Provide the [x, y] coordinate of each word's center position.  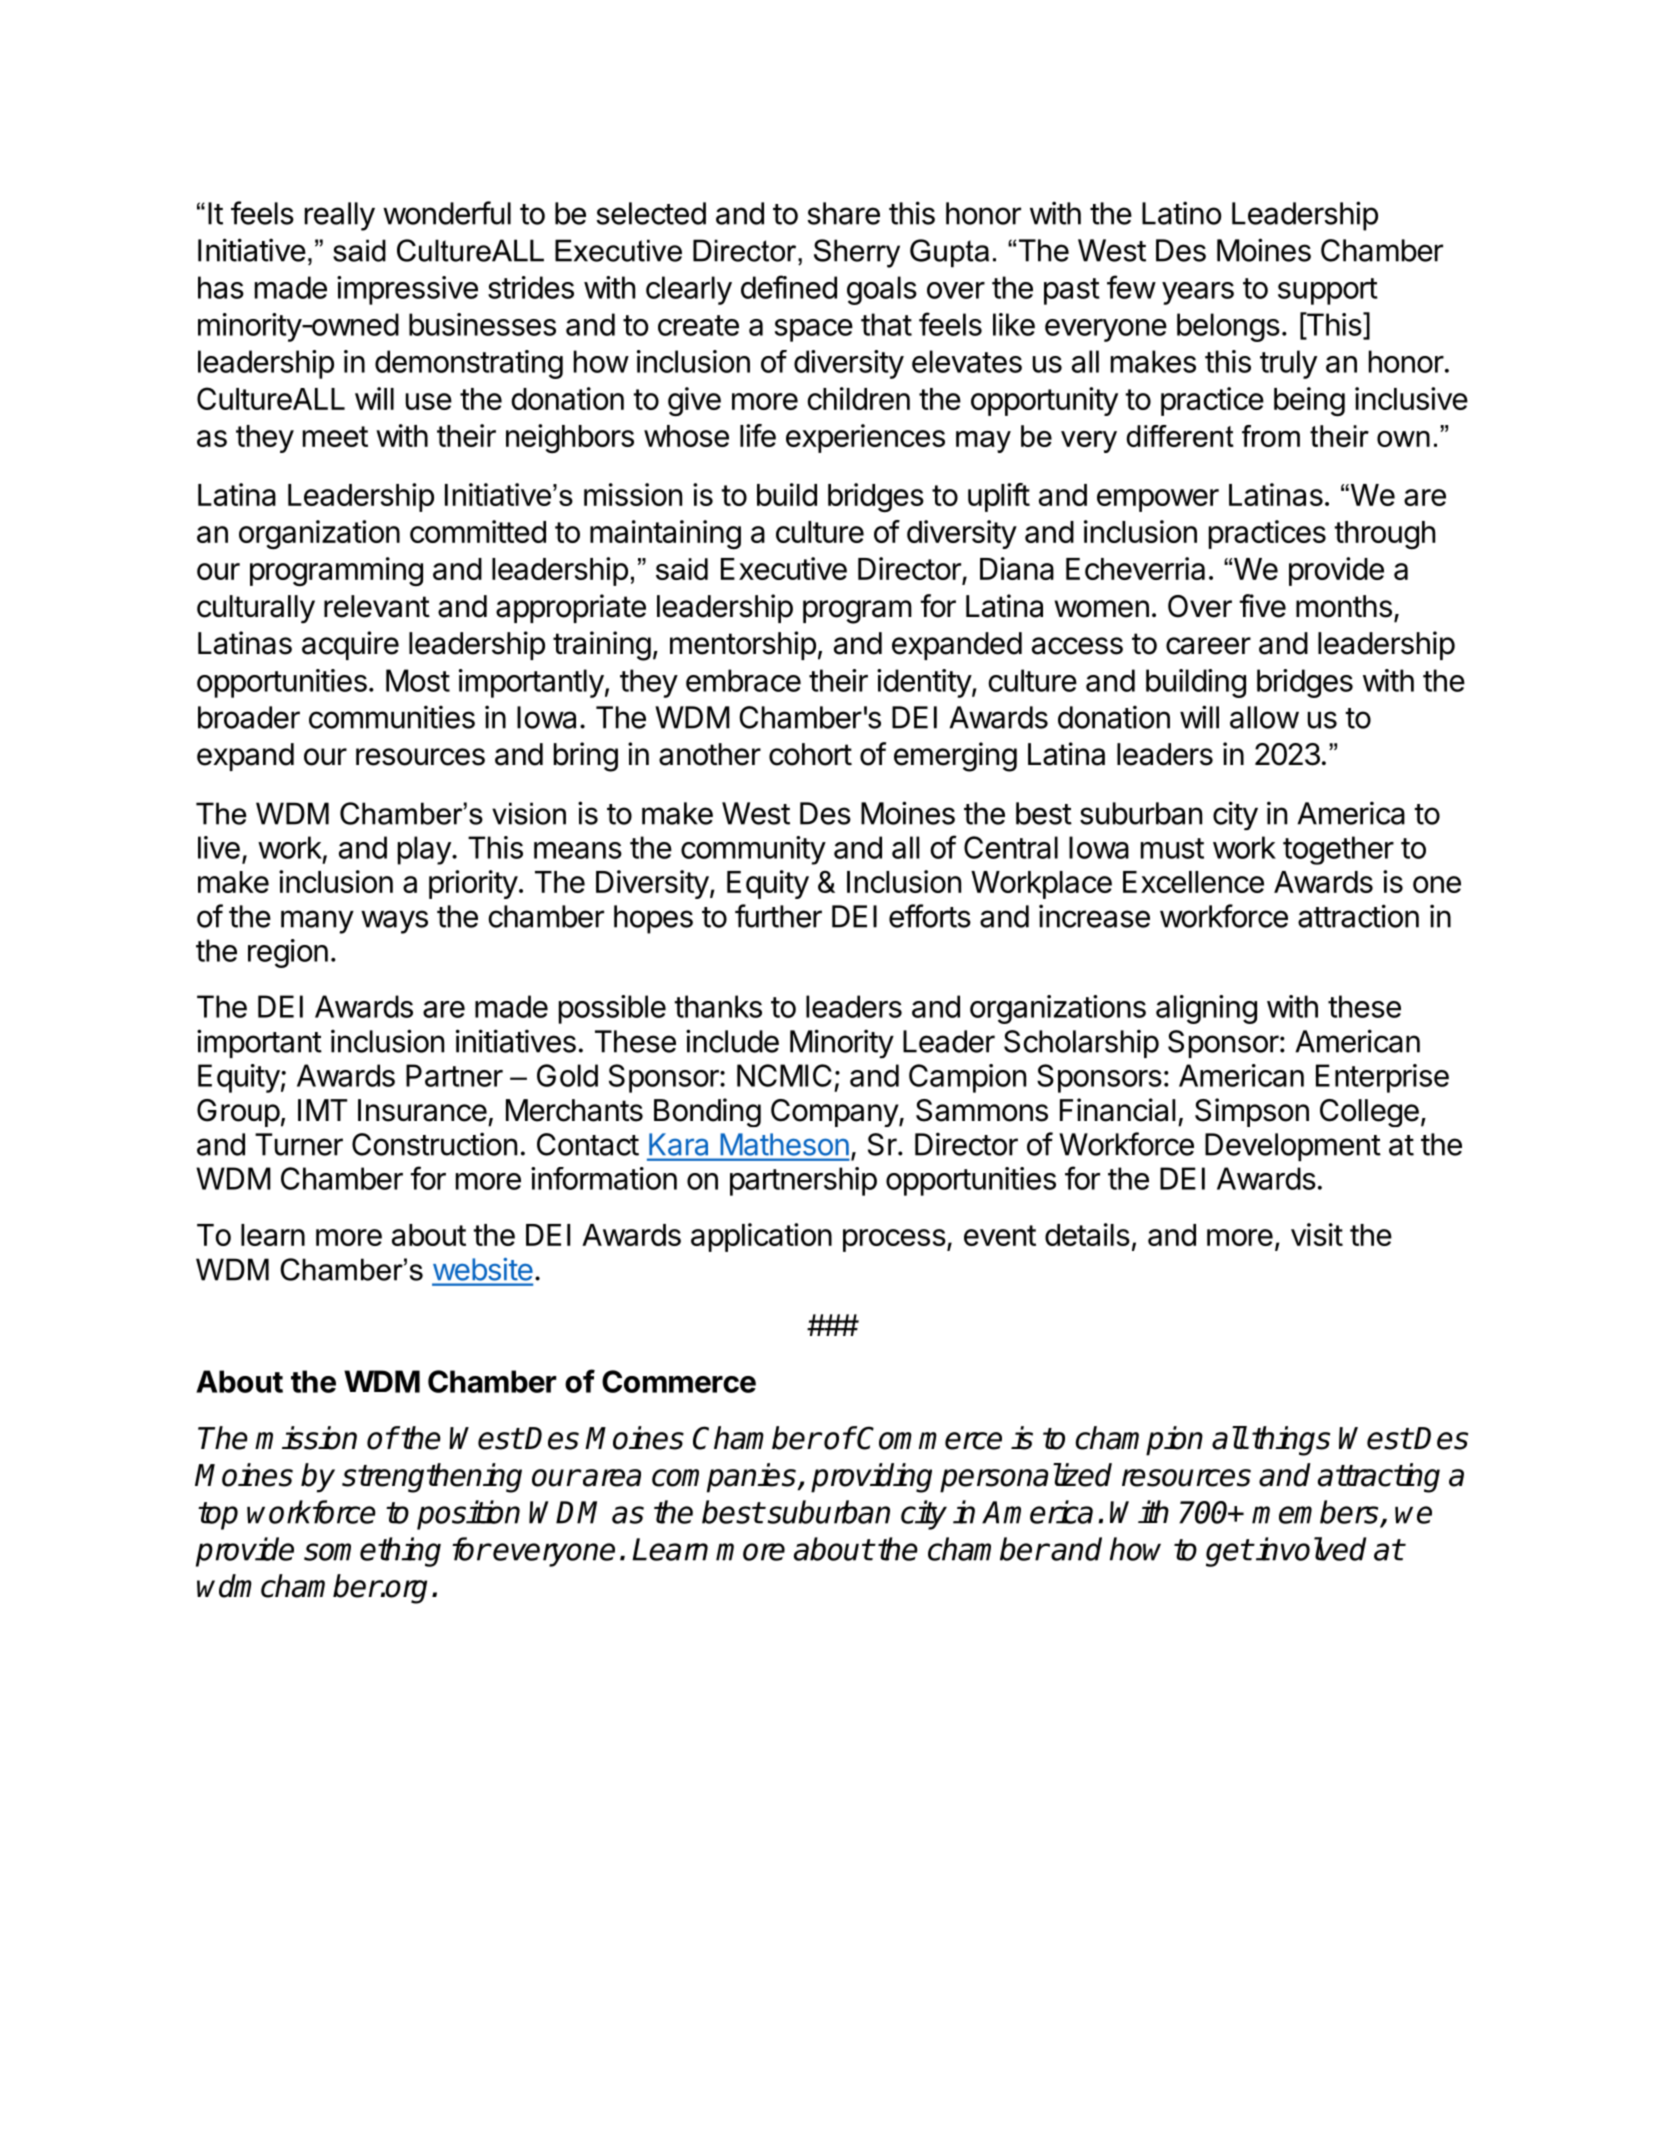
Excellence [1193, 882]
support [1328, 291]
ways [394, 922]
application [761, 1237]
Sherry [857, 253]
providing [871, 1478]
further [778, 916]
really [340, 216]
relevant [377, 606]
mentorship [743, 645]
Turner [299, 1144]
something [372, 1552]
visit [1317, 1234]
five [1262, 606]
